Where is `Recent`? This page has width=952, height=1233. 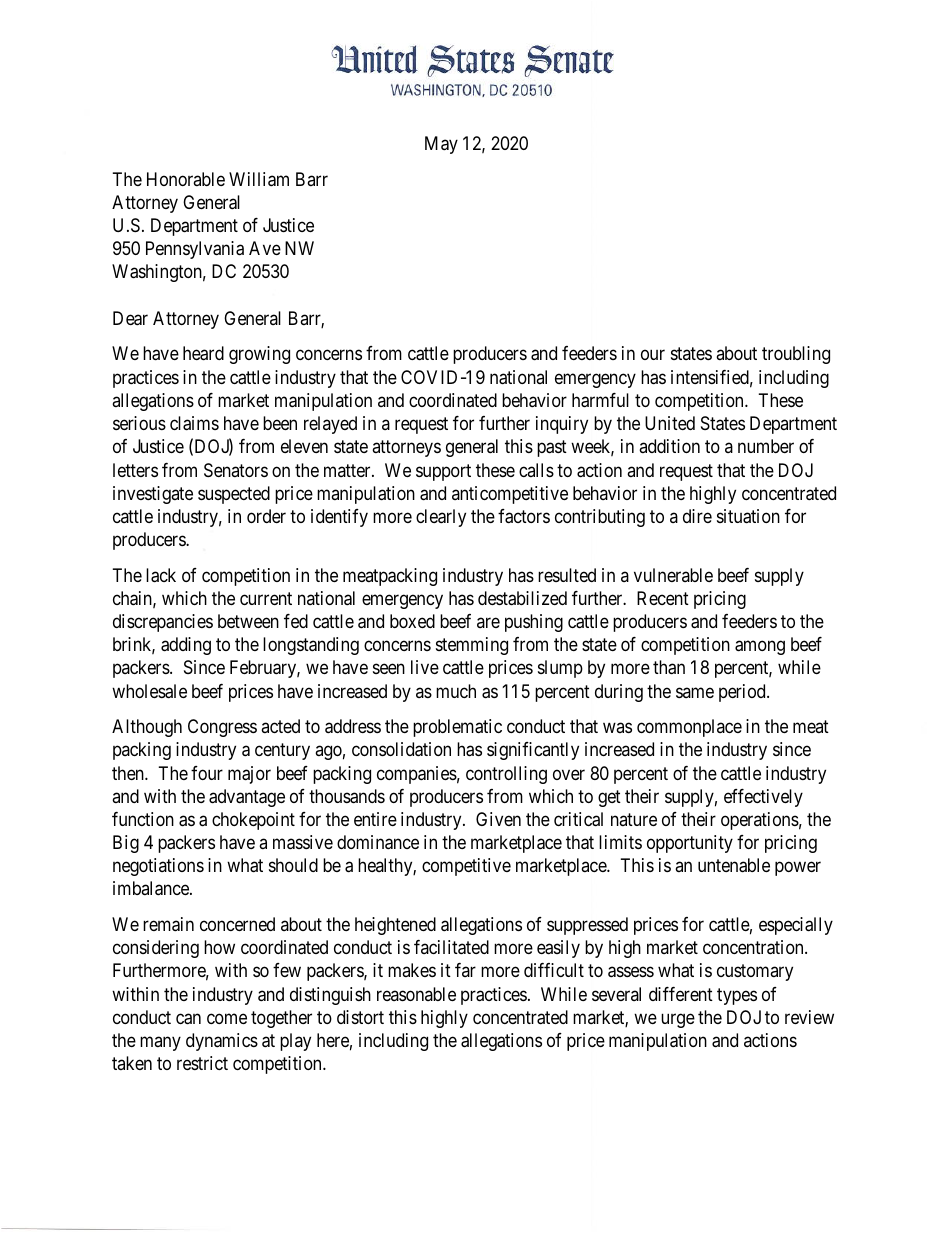
Recent is located at coordinates (663, 598).
